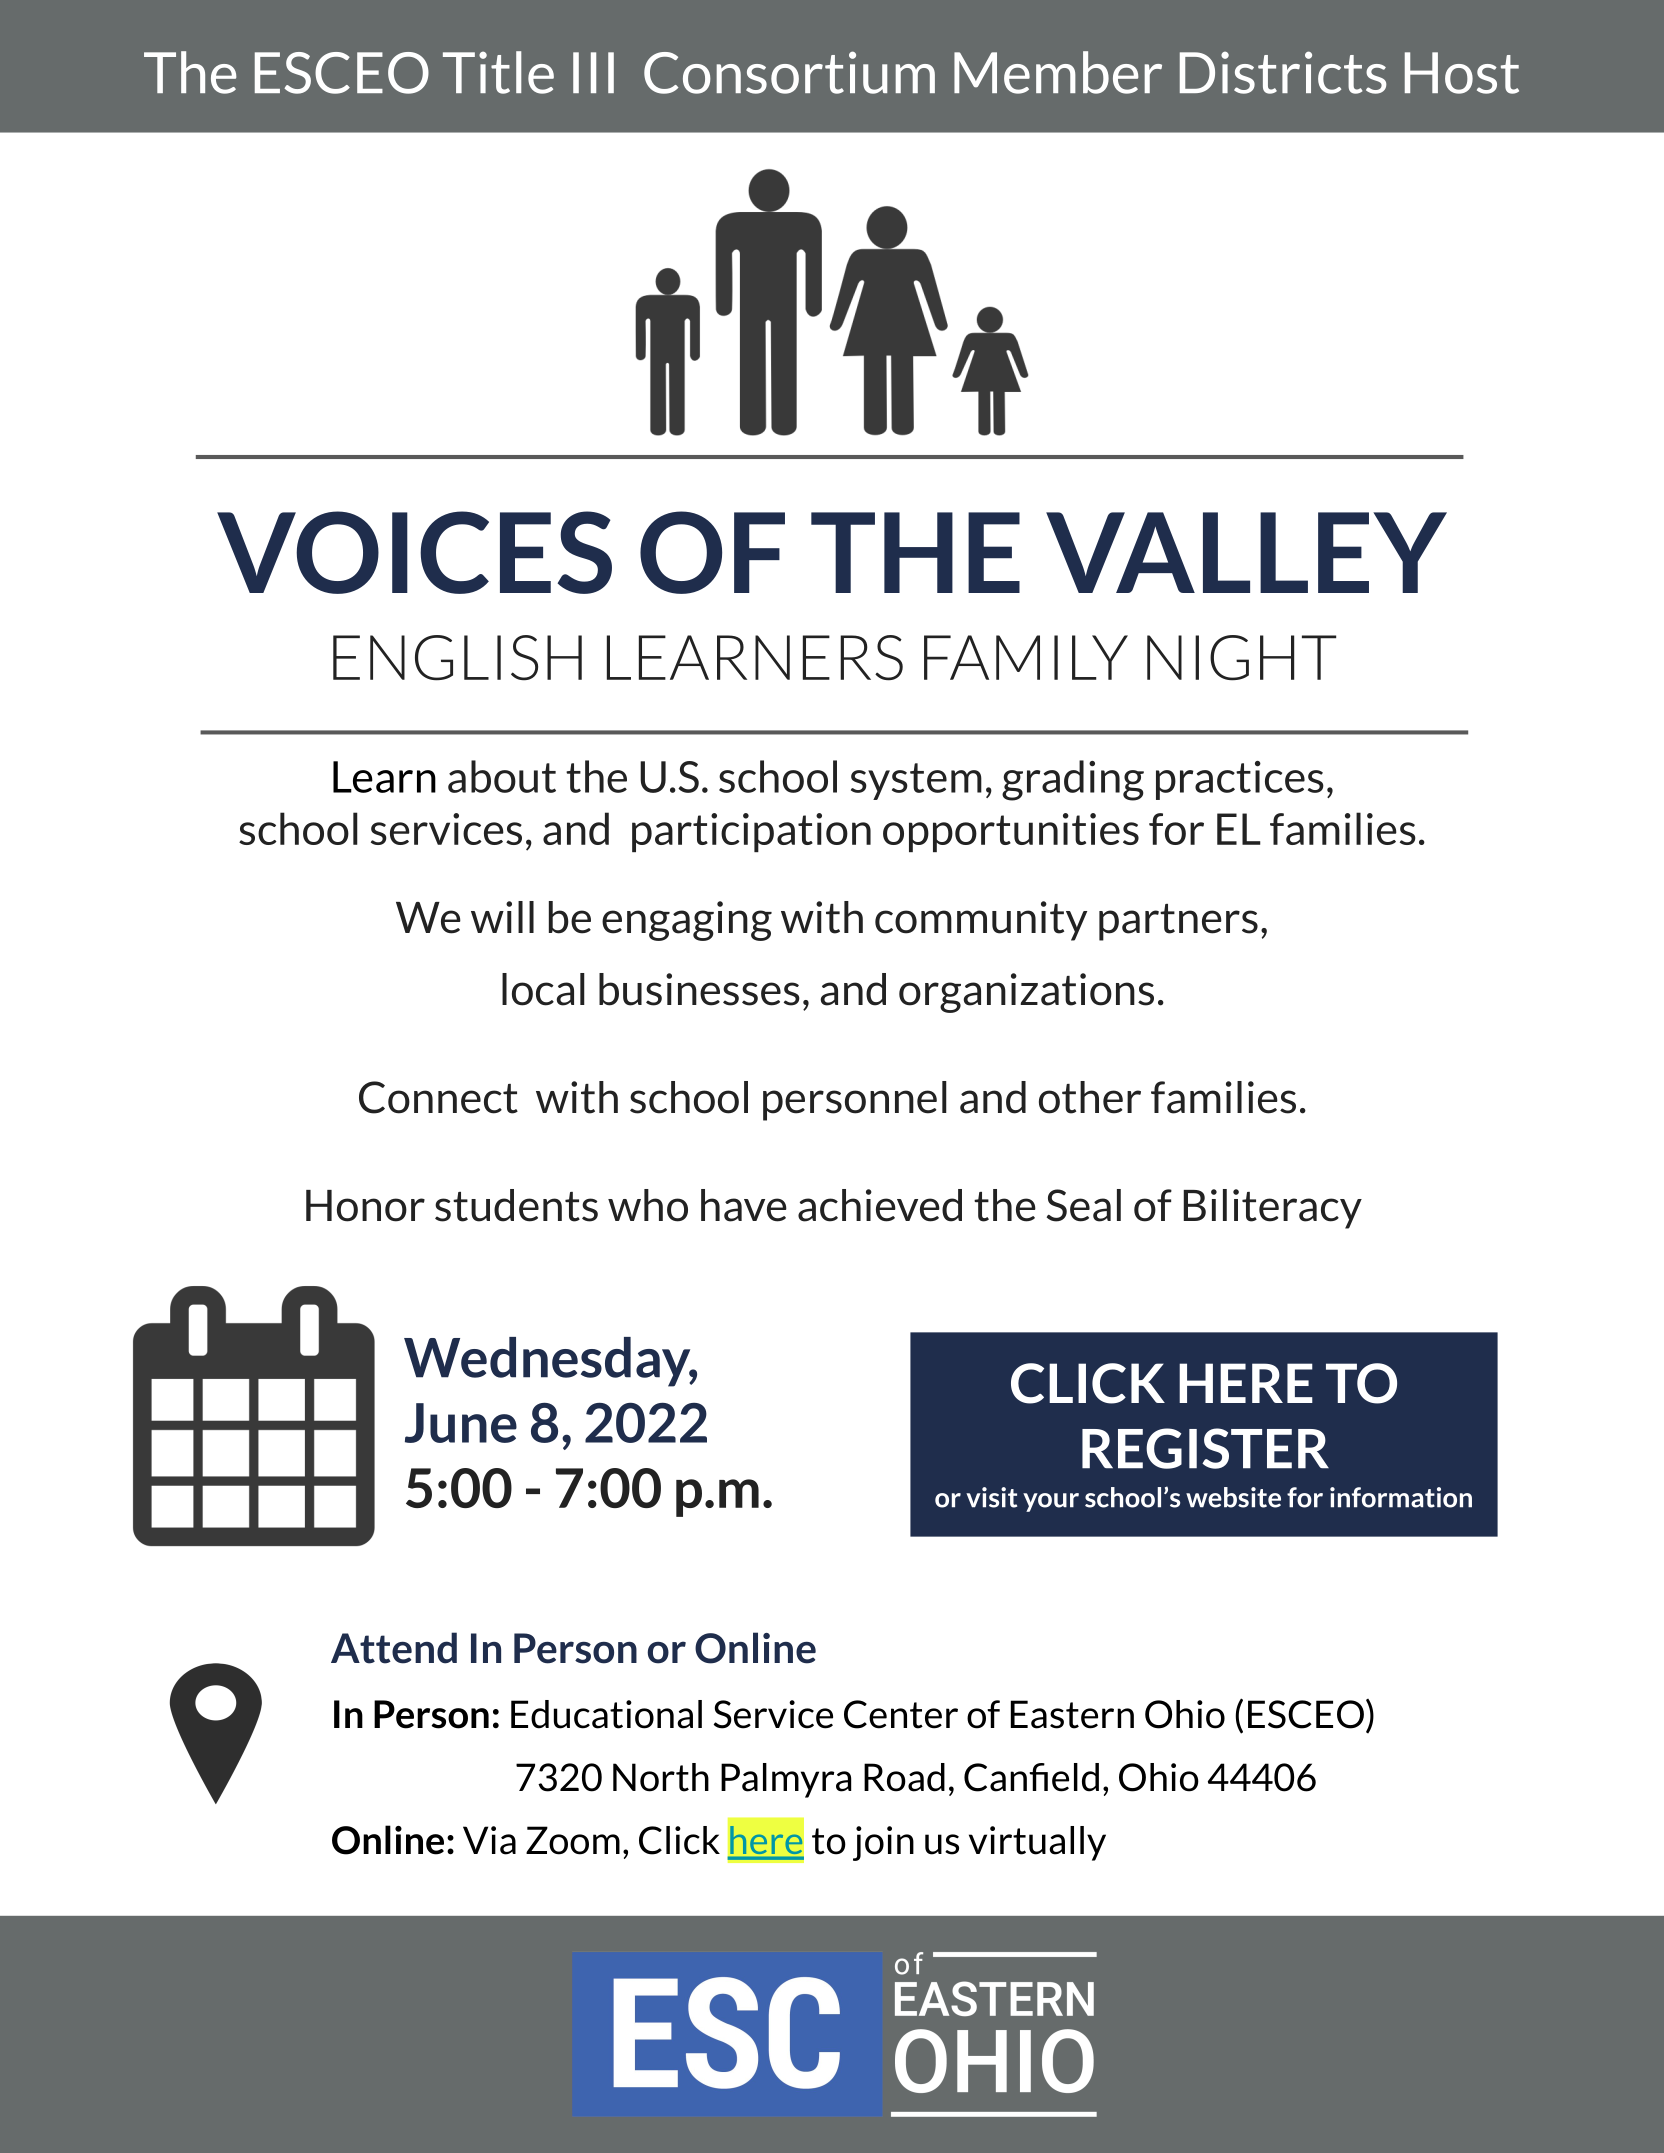 Image resolution: width=1664 pixels, height=2153 pixels. What do you see at coordinates (789, 72) in the image?
I see `Consortium` at bounding box center [789, 72].
